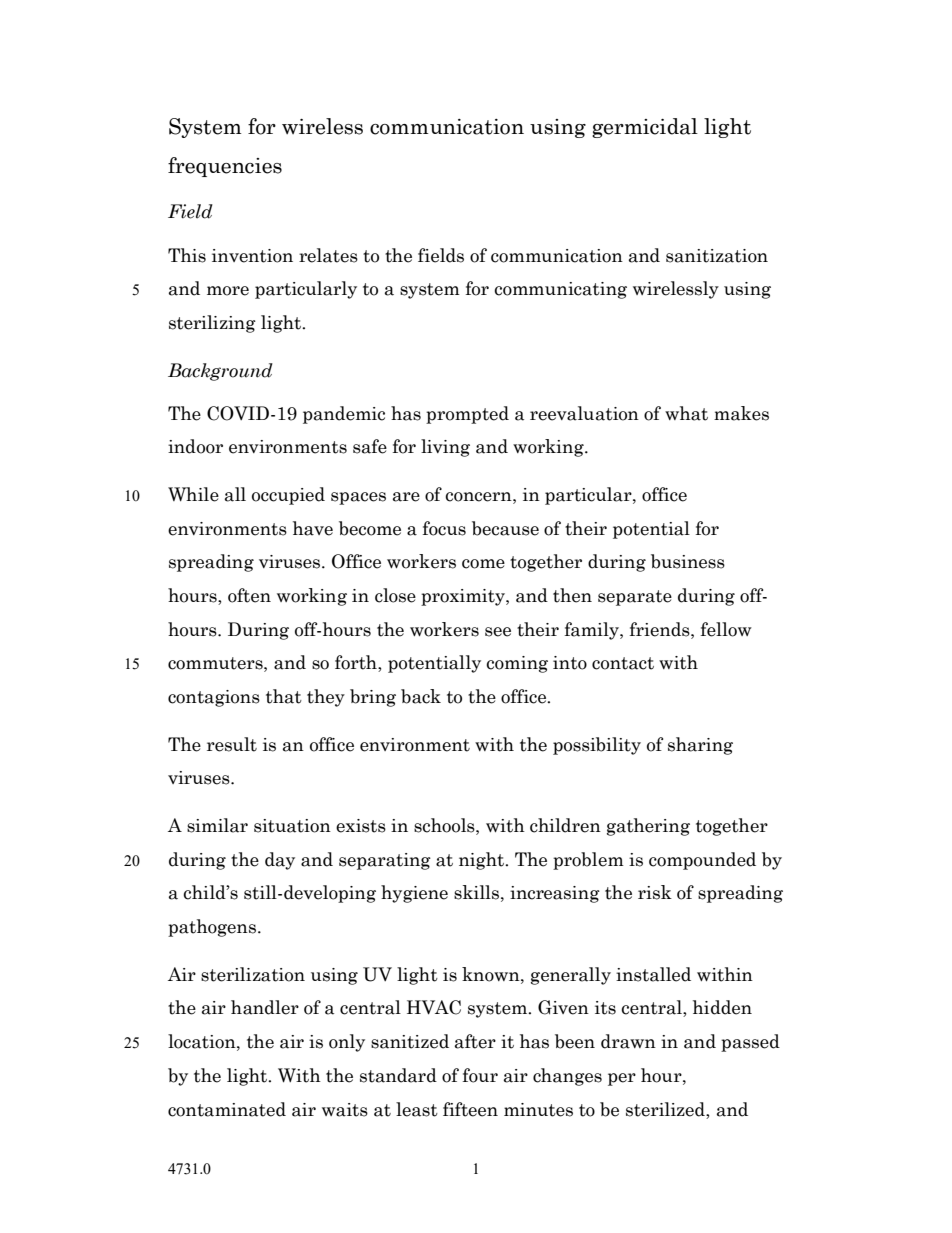  Describe the element at coordinates (467, 415) in the document. I see `prompted` at that location.
